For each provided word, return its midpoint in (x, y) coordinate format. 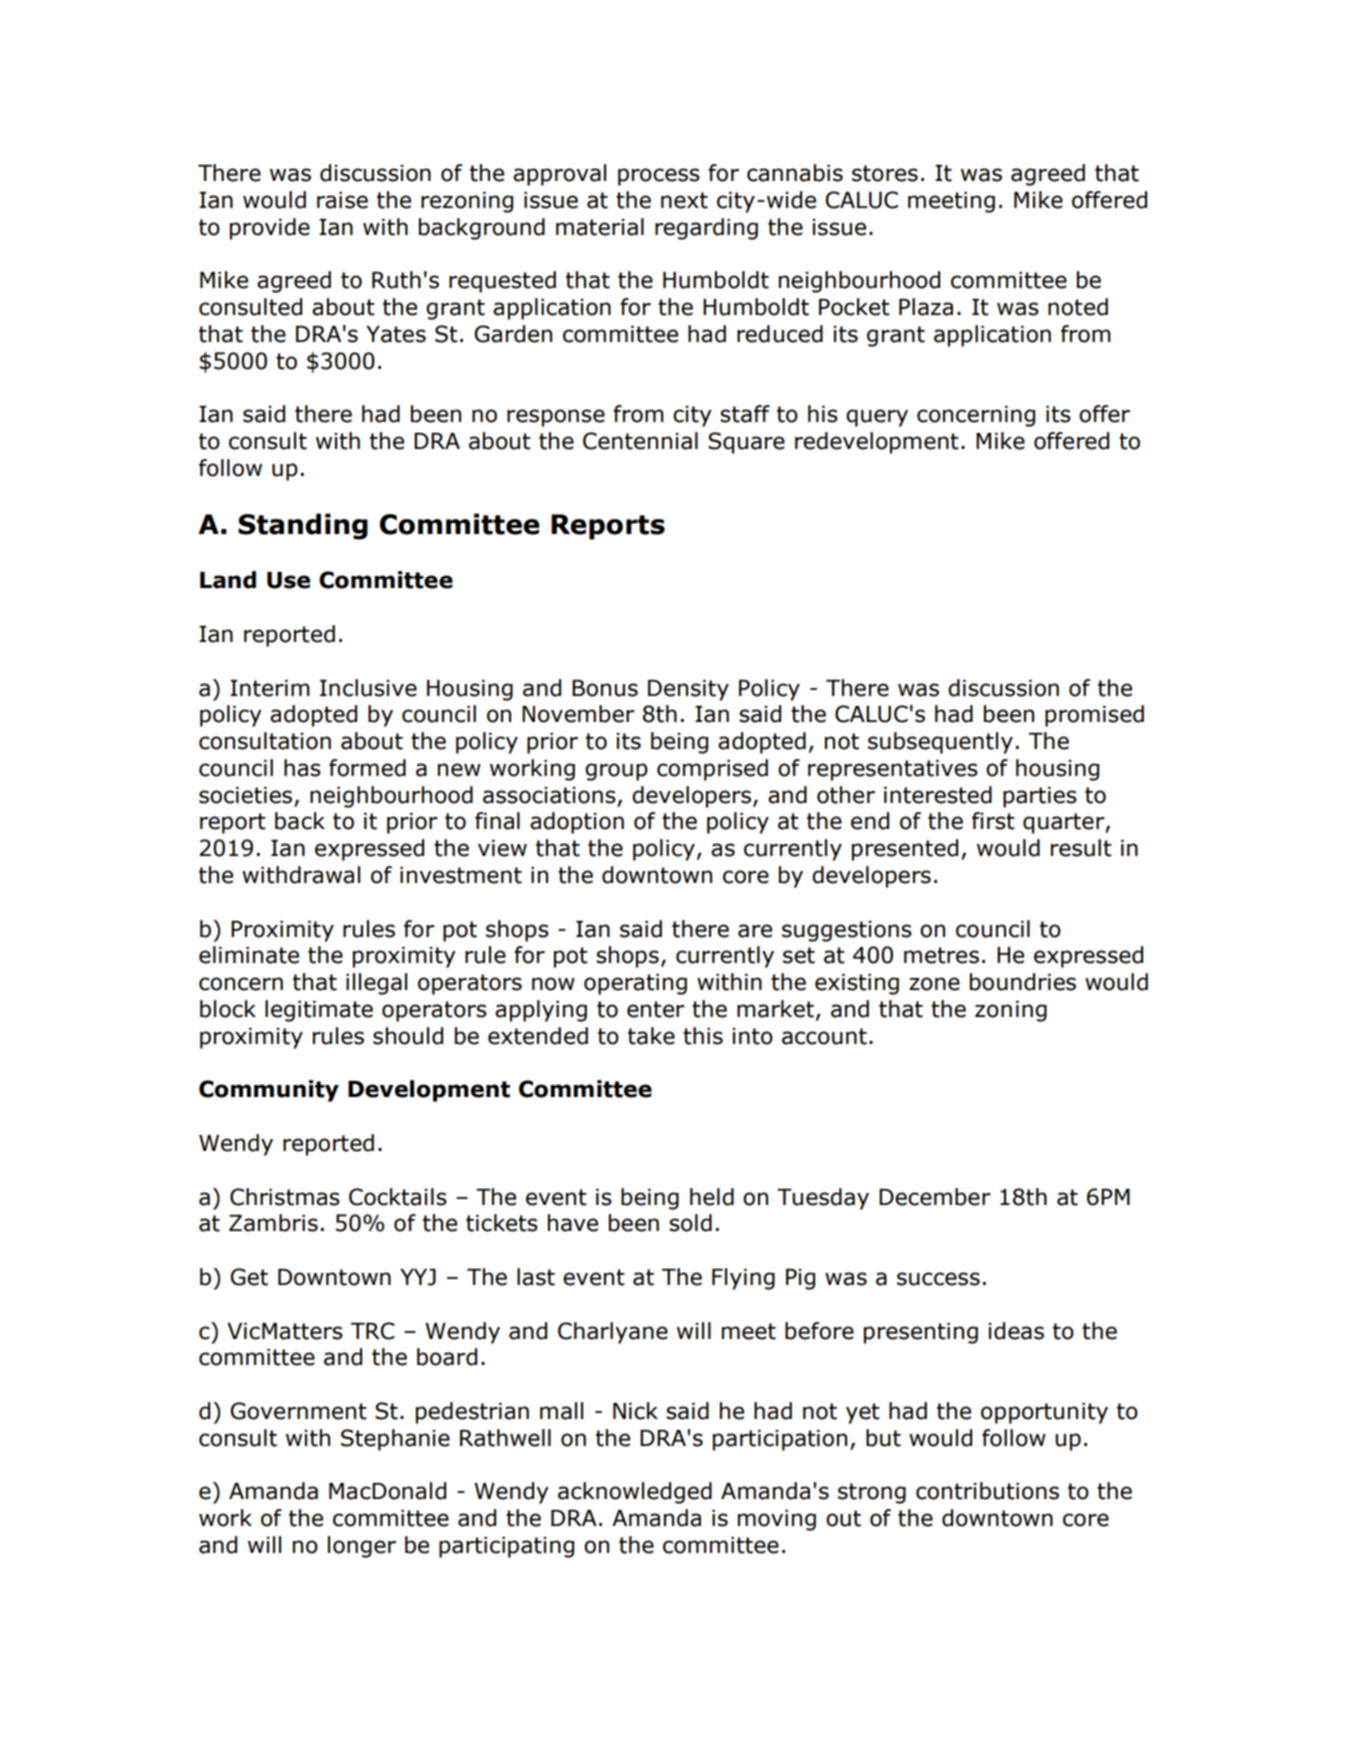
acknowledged (635, 1493)
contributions (987, 1491)
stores (885, 173)
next (684, 200)
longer (362, 1547)
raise (342, 200)
